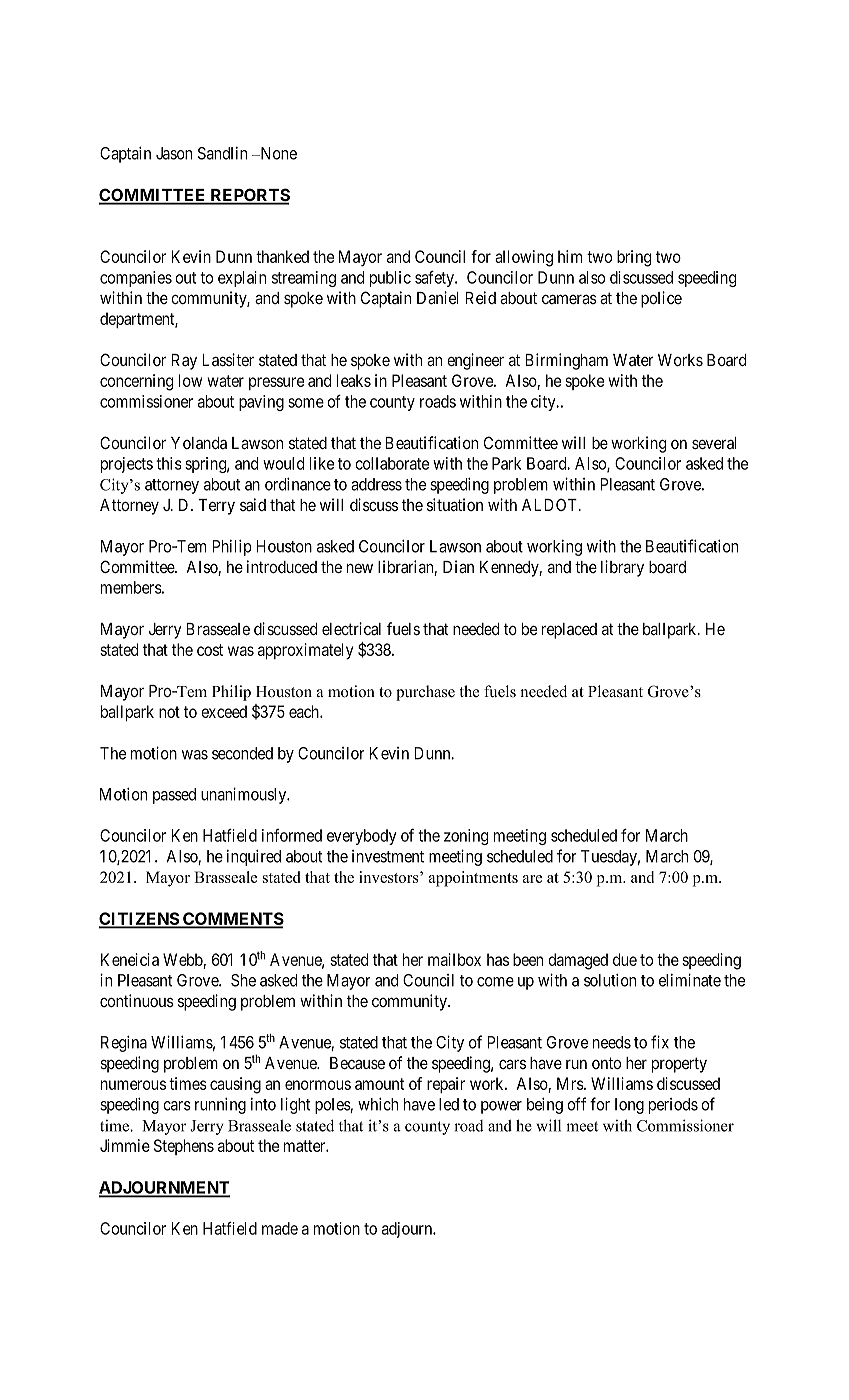 This screenshot has height=1400, width=849. What do you see at coordinates (436, 279) in the screenshot?
I see `safety` at bounding box center [436, 279].
